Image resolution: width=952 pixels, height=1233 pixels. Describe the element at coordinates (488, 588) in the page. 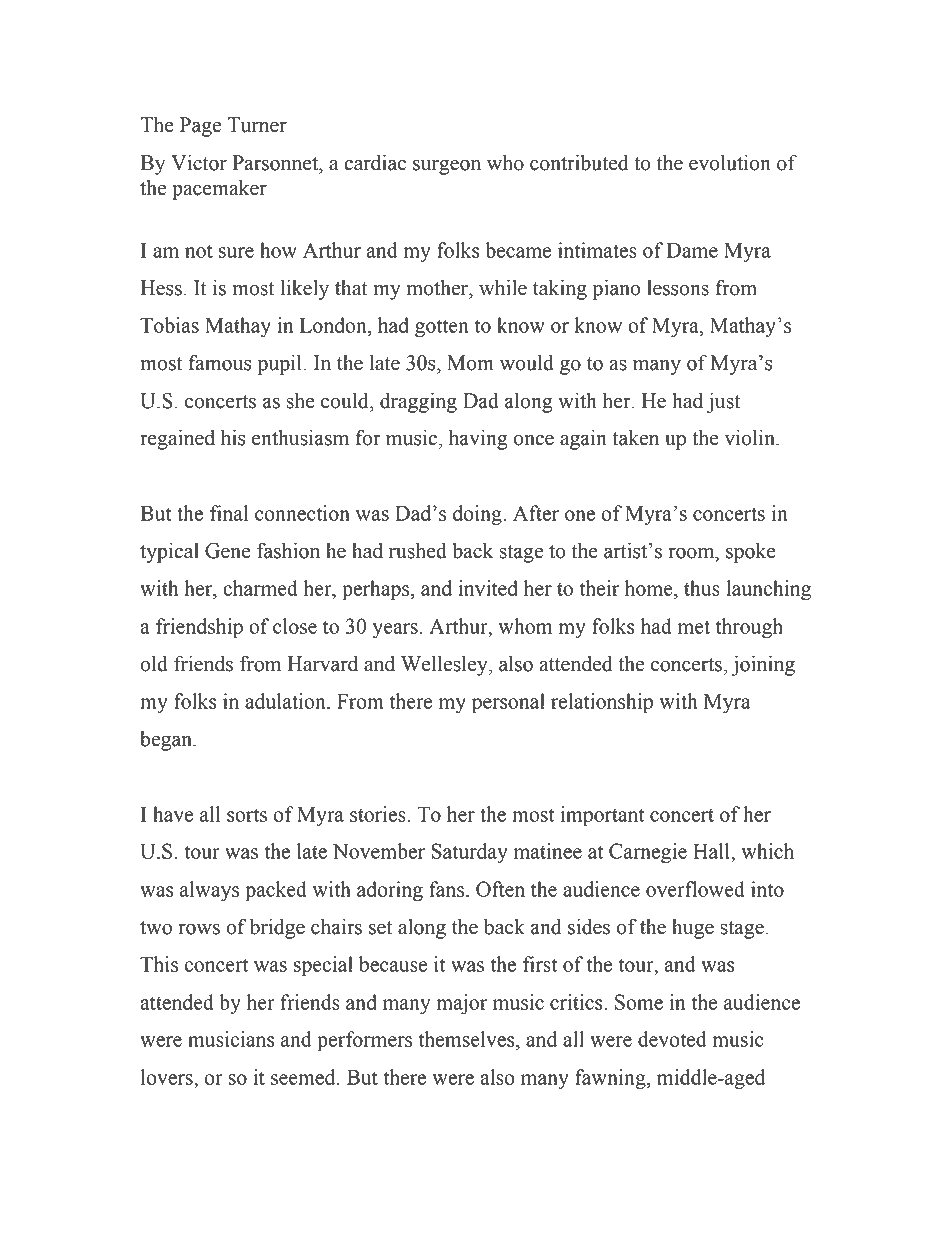

I see `invited` at that location.
